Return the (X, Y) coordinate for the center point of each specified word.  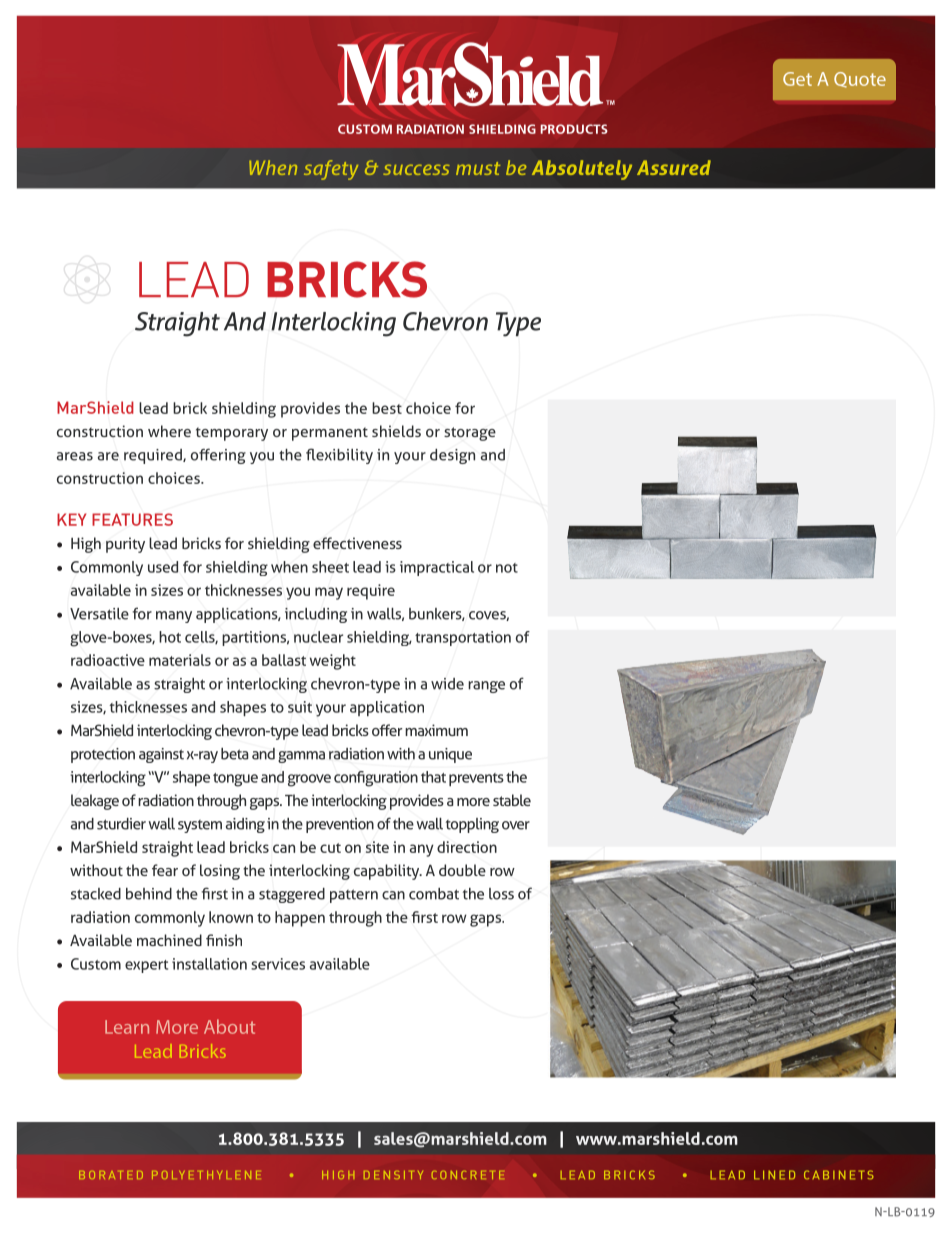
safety (331, 170)
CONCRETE (468, 1175)
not (507, 568)
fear (165, 870)
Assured (674, 167)
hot (170, 637)
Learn (127, 1027)
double (462, 870)
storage (470, 434)
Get (797, 79)
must (478, 168)
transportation (463, 638)
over (516, 825)
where (169, 431)
